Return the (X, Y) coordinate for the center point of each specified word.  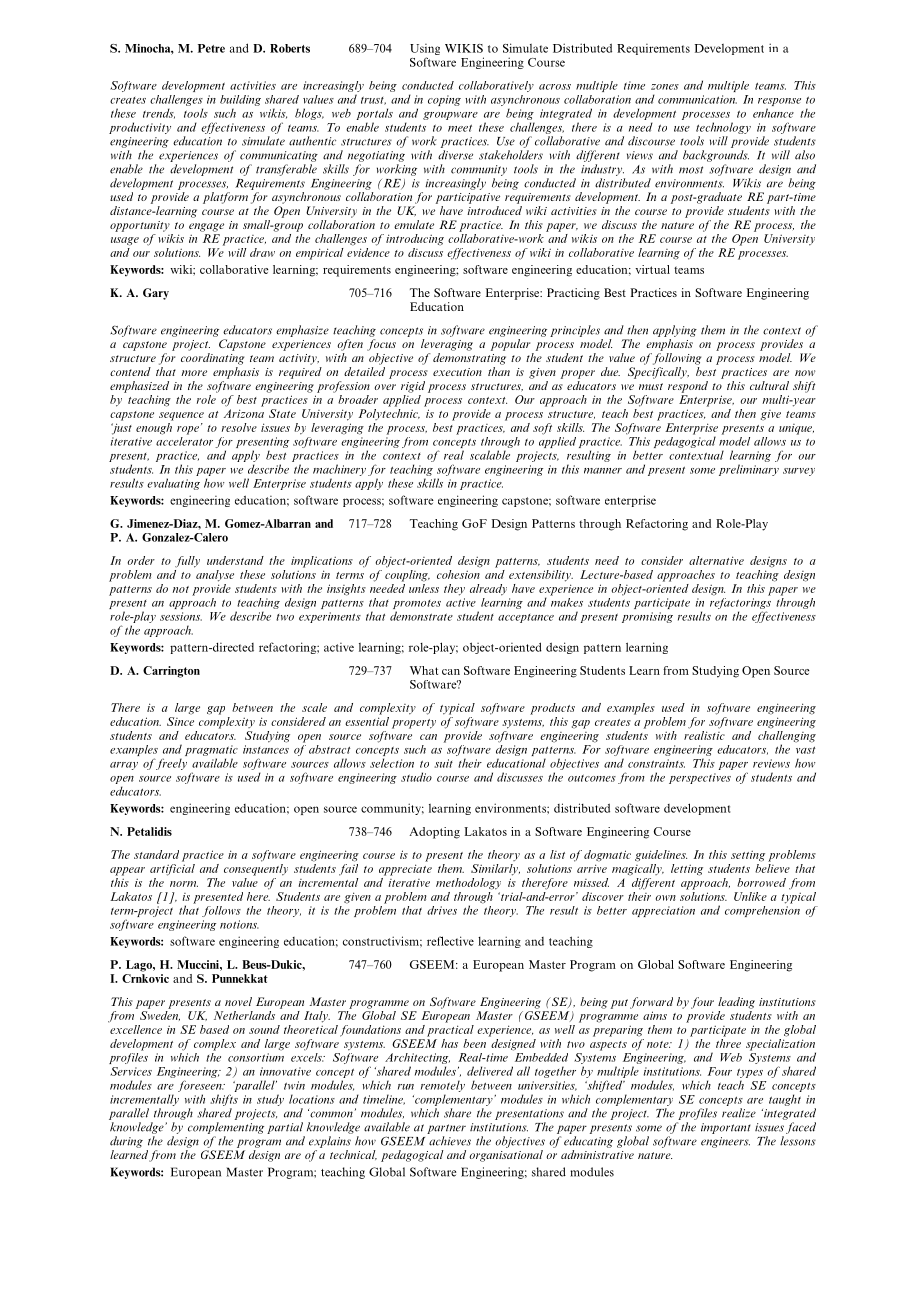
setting (748, 856)
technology (723, 128)
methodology (468, 884)
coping (444, 100)
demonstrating (469, 359)
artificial (172, 868)
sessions (181, 616)
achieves (450, 1141)
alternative (716, 560)
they (454, 590)
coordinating (212, 359)
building (240, 102)
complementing (226, 1128)
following (677, 359)
